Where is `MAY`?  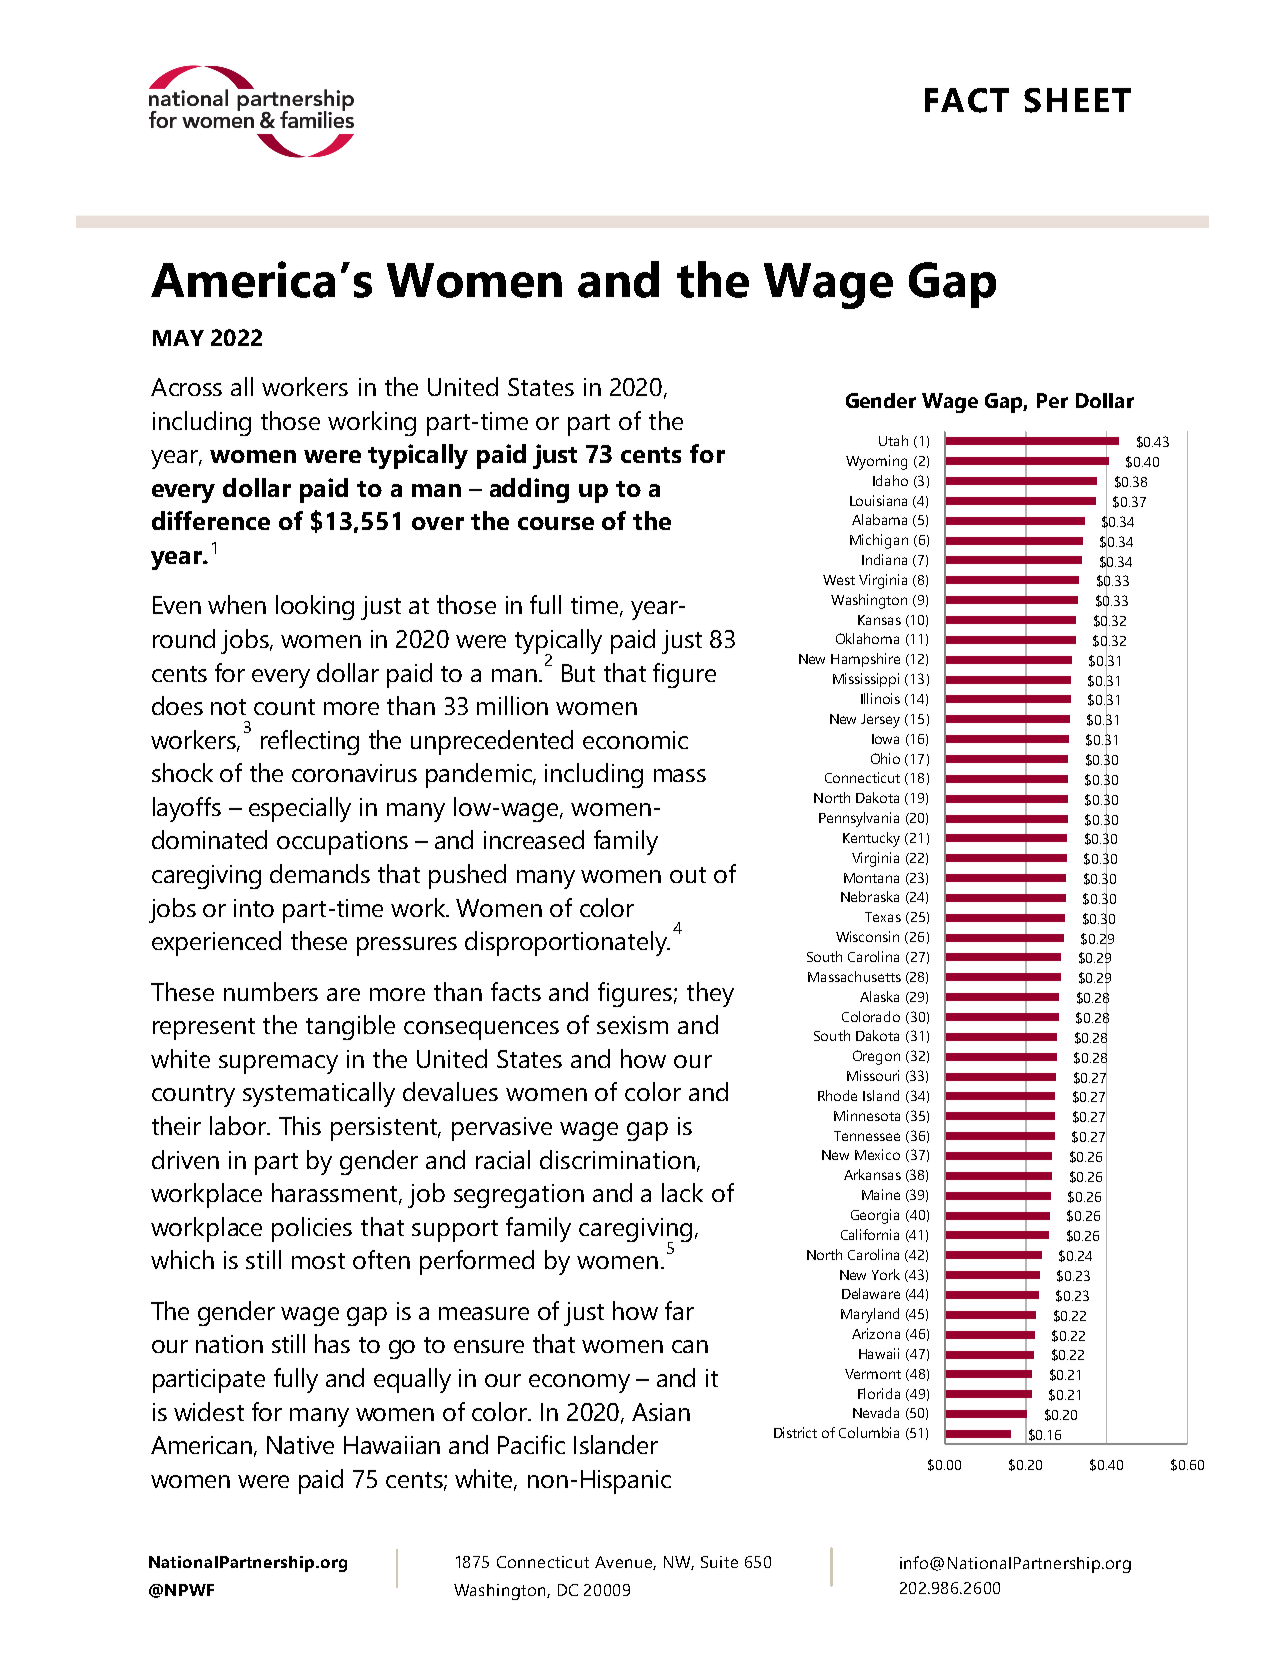 MAY is located at coordinates (178, 338).
